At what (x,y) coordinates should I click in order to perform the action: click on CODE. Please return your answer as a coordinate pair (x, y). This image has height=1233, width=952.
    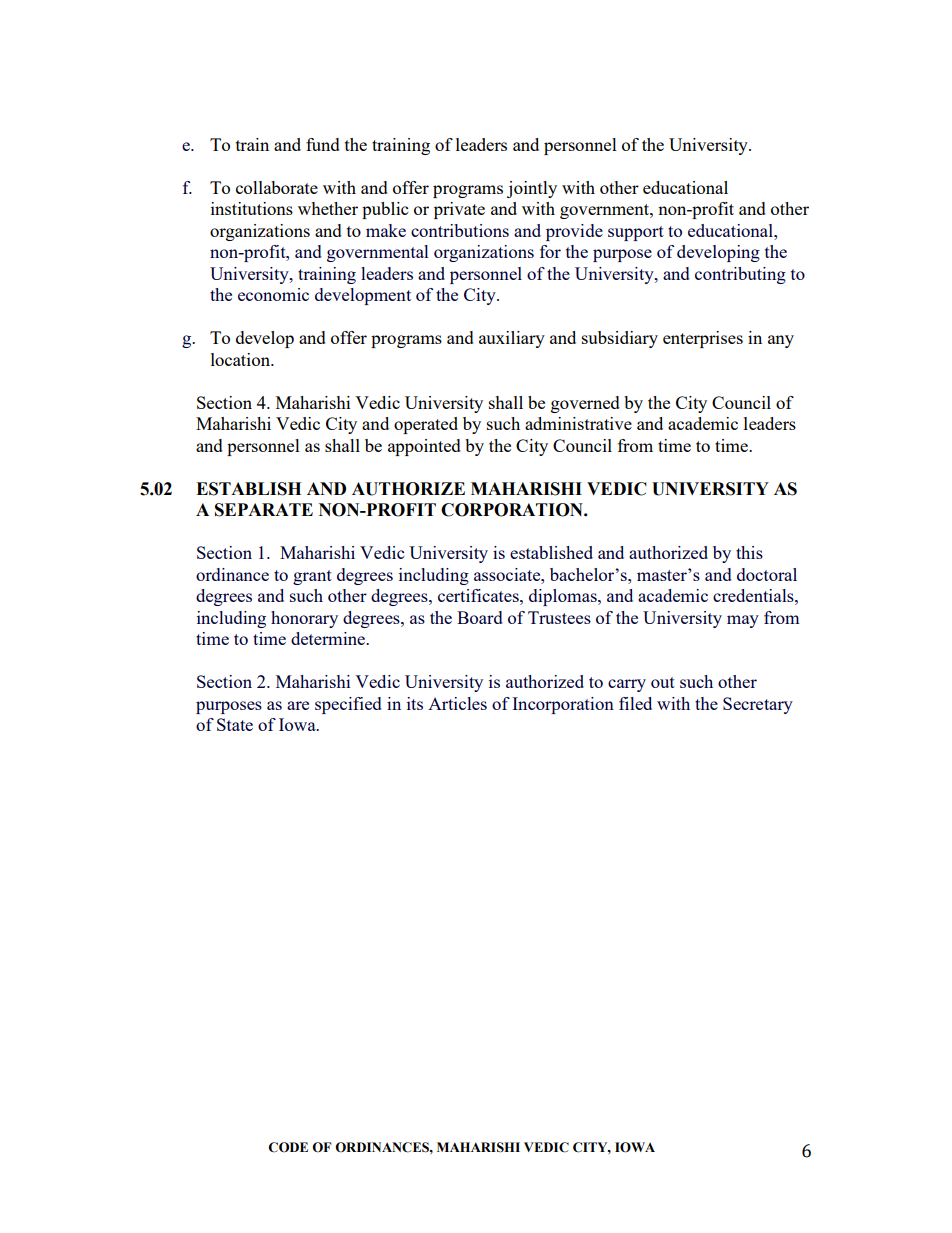
    Looking at the image, I should click on (288, 1147).
